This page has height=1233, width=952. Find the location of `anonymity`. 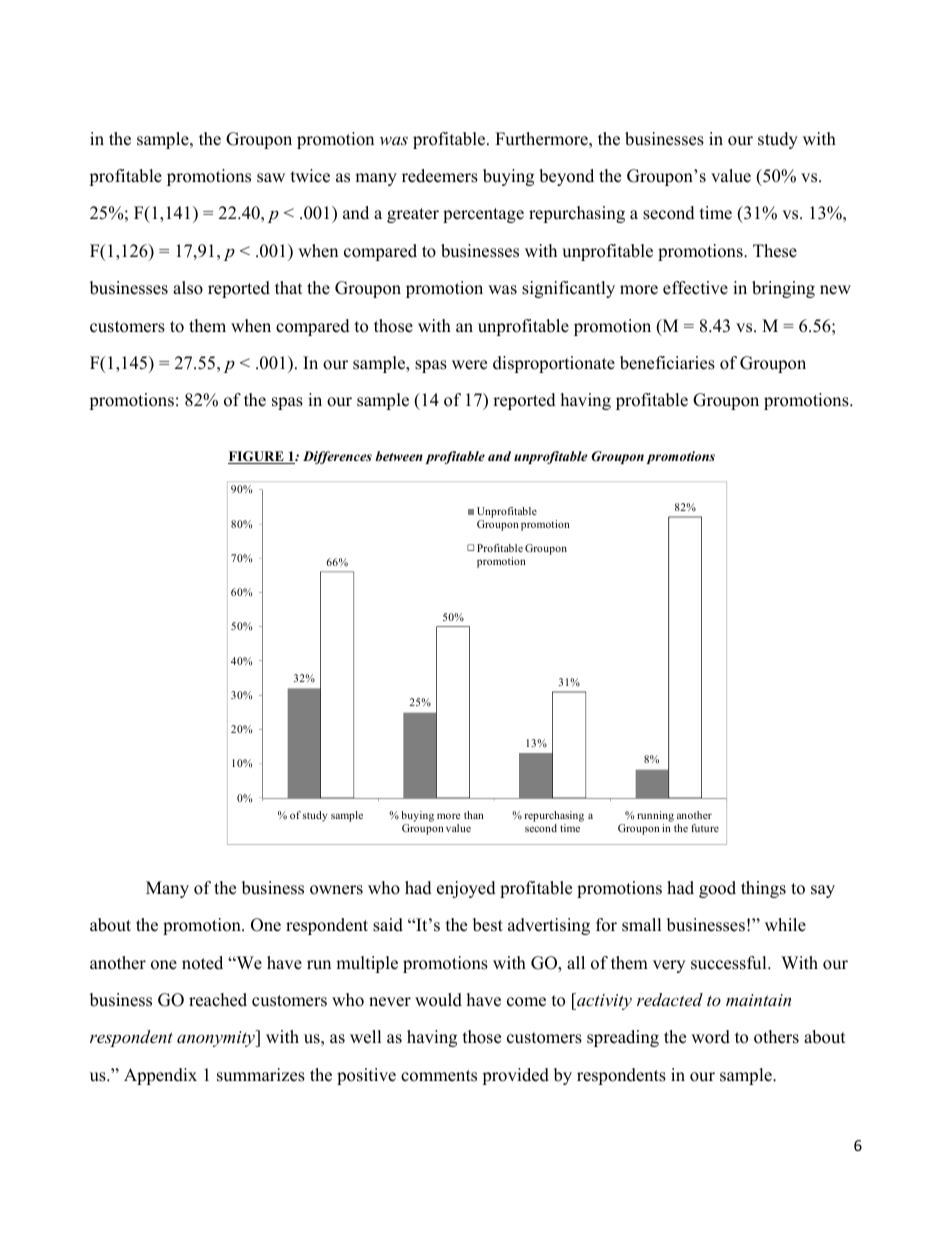

anonymity is located at coordinates (217, 1038).
